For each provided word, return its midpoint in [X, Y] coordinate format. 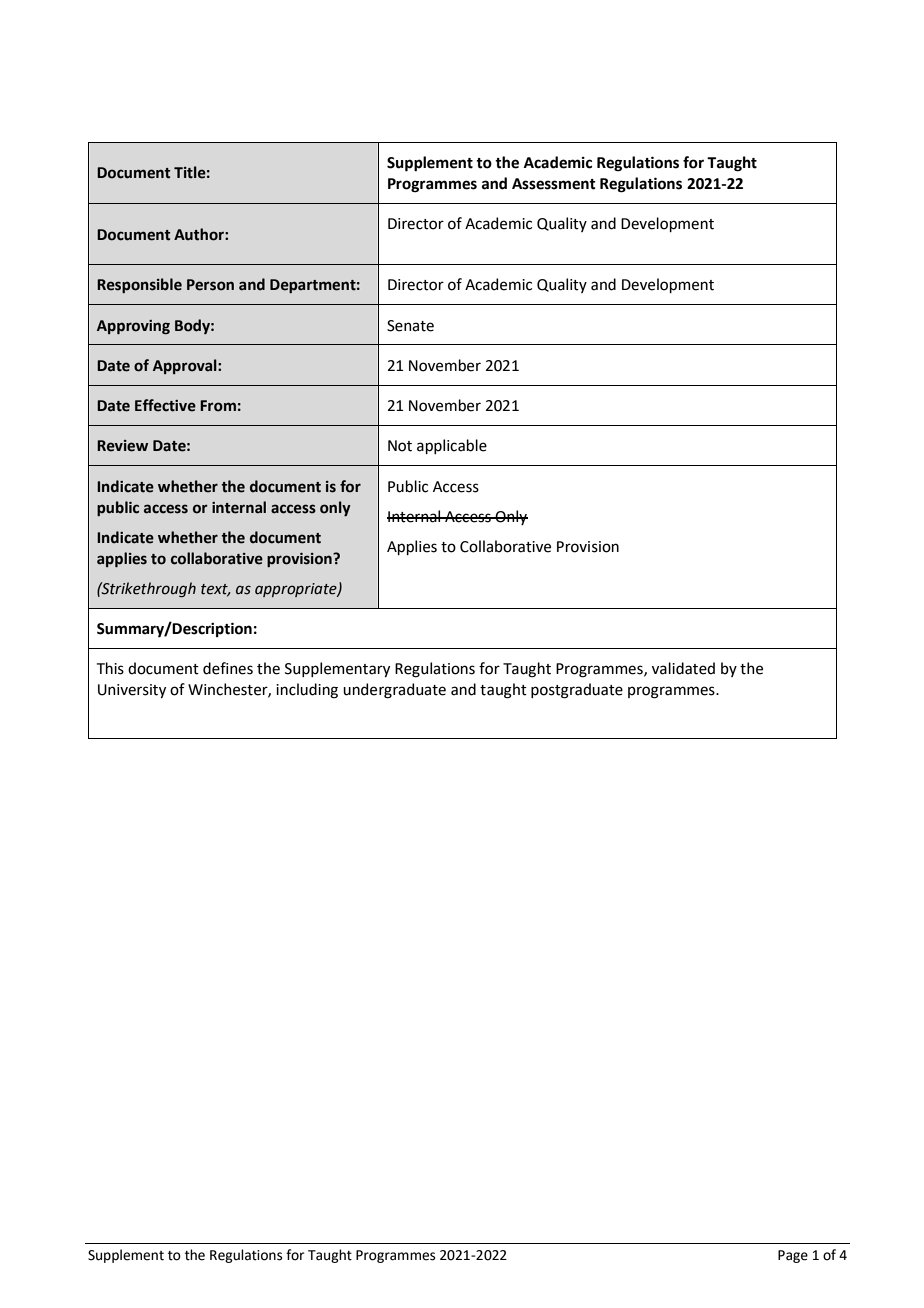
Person [210, 285]
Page [793, 1256]
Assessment [554, 184]
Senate [410, 326]
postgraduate [577, 691]
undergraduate [394, 691]
